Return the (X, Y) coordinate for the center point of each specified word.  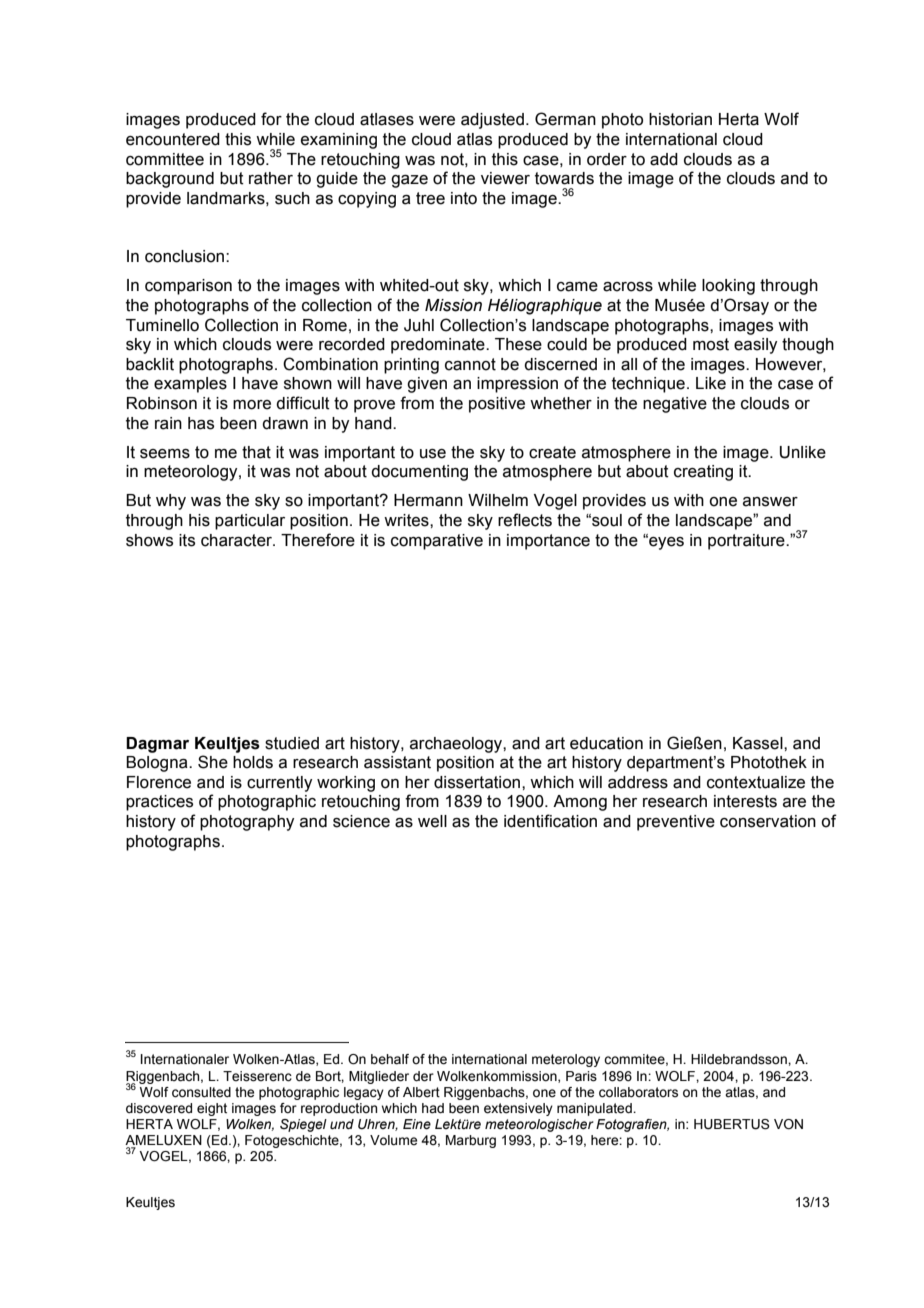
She (213, 762)
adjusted (492, 121)
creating (703, 473)
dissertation (478, 782)
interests (745, 801)
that (256, 452)
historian (680, 119)
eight (212, 1109)
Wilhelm (498, 500)
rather (271, 178)
